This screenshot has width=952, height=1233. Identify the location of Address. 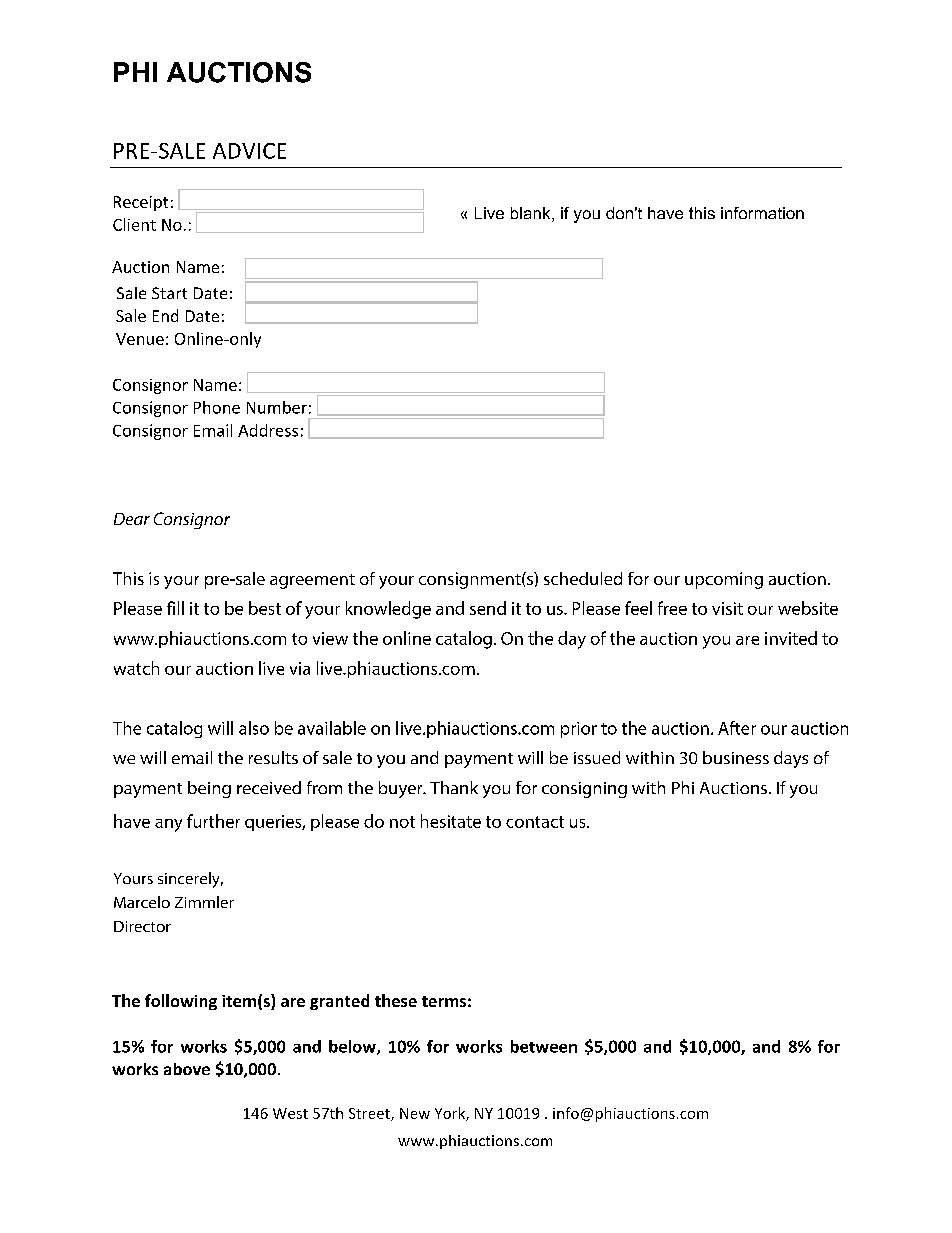
(268, 430).
